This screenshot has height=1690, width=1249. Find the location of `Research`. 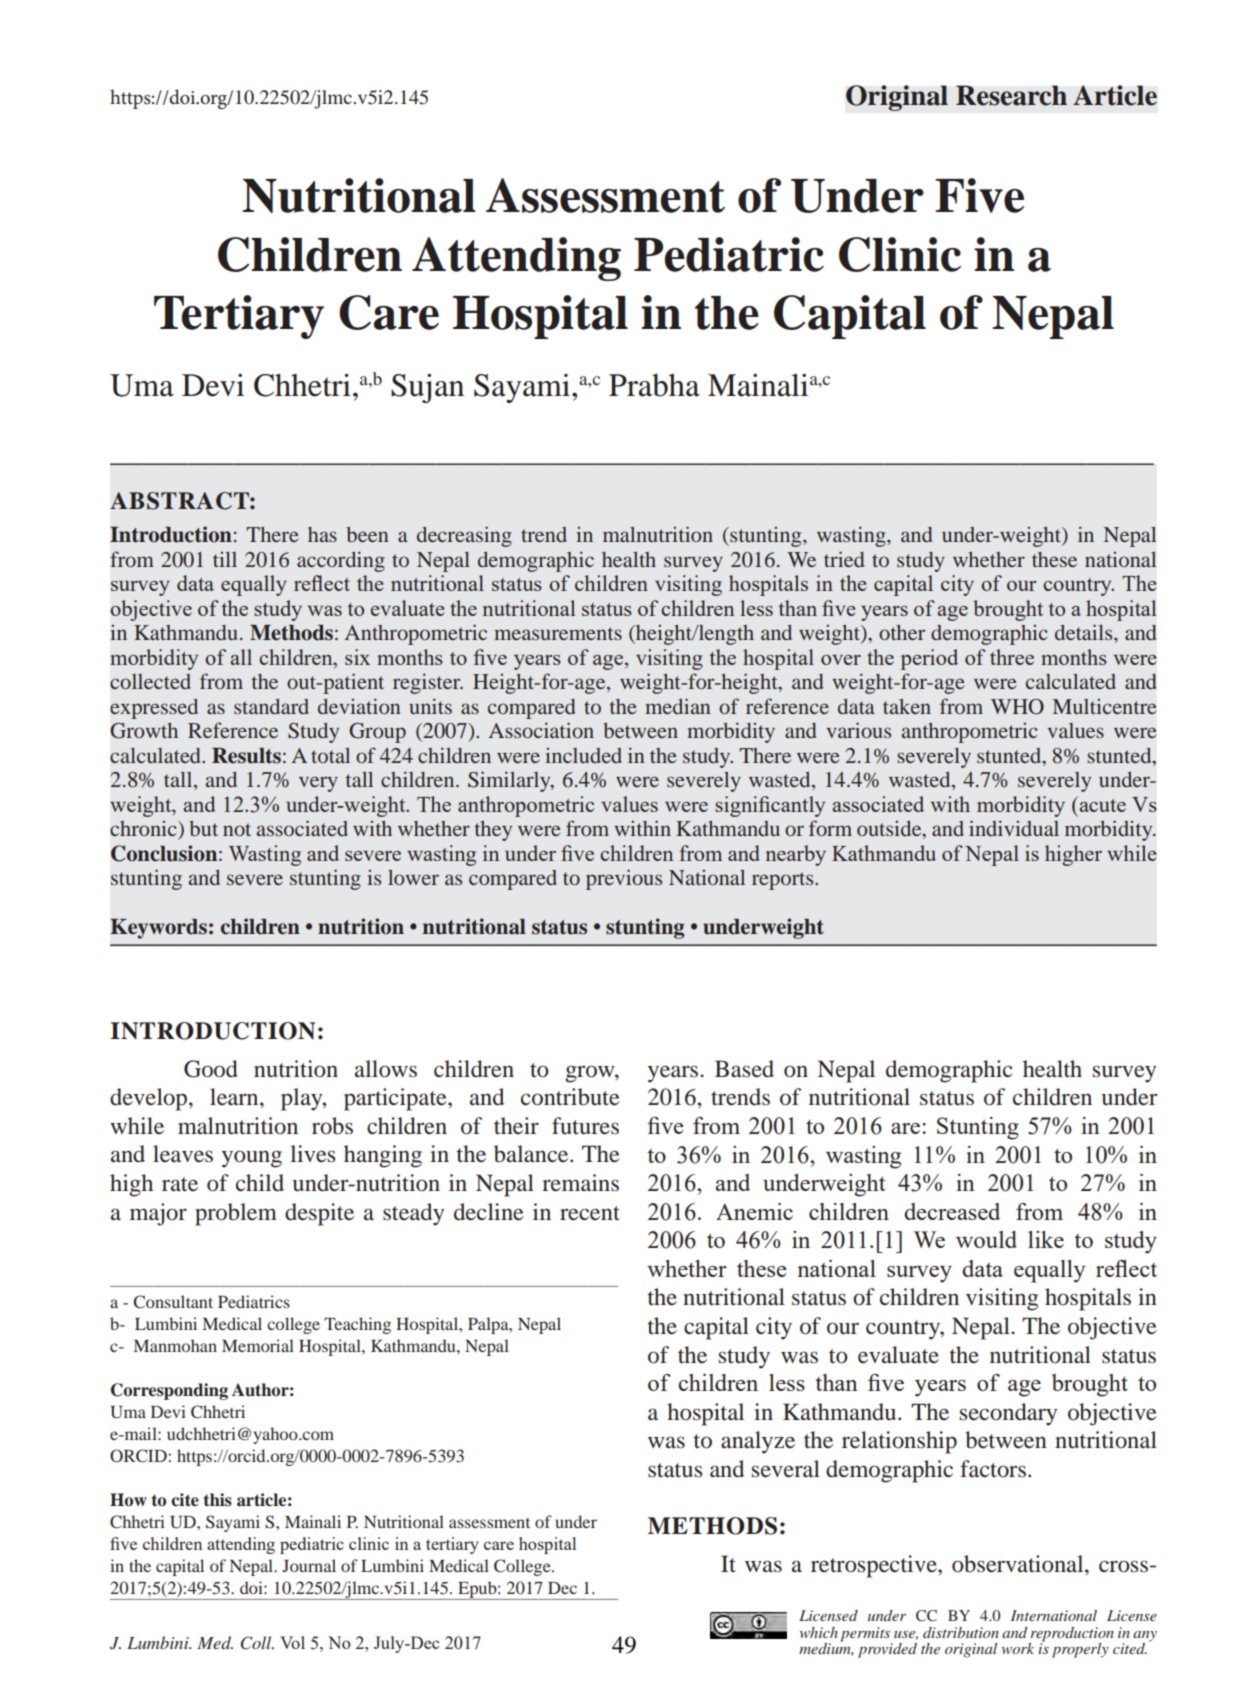

Research is located at coordinates (1011, 95).
